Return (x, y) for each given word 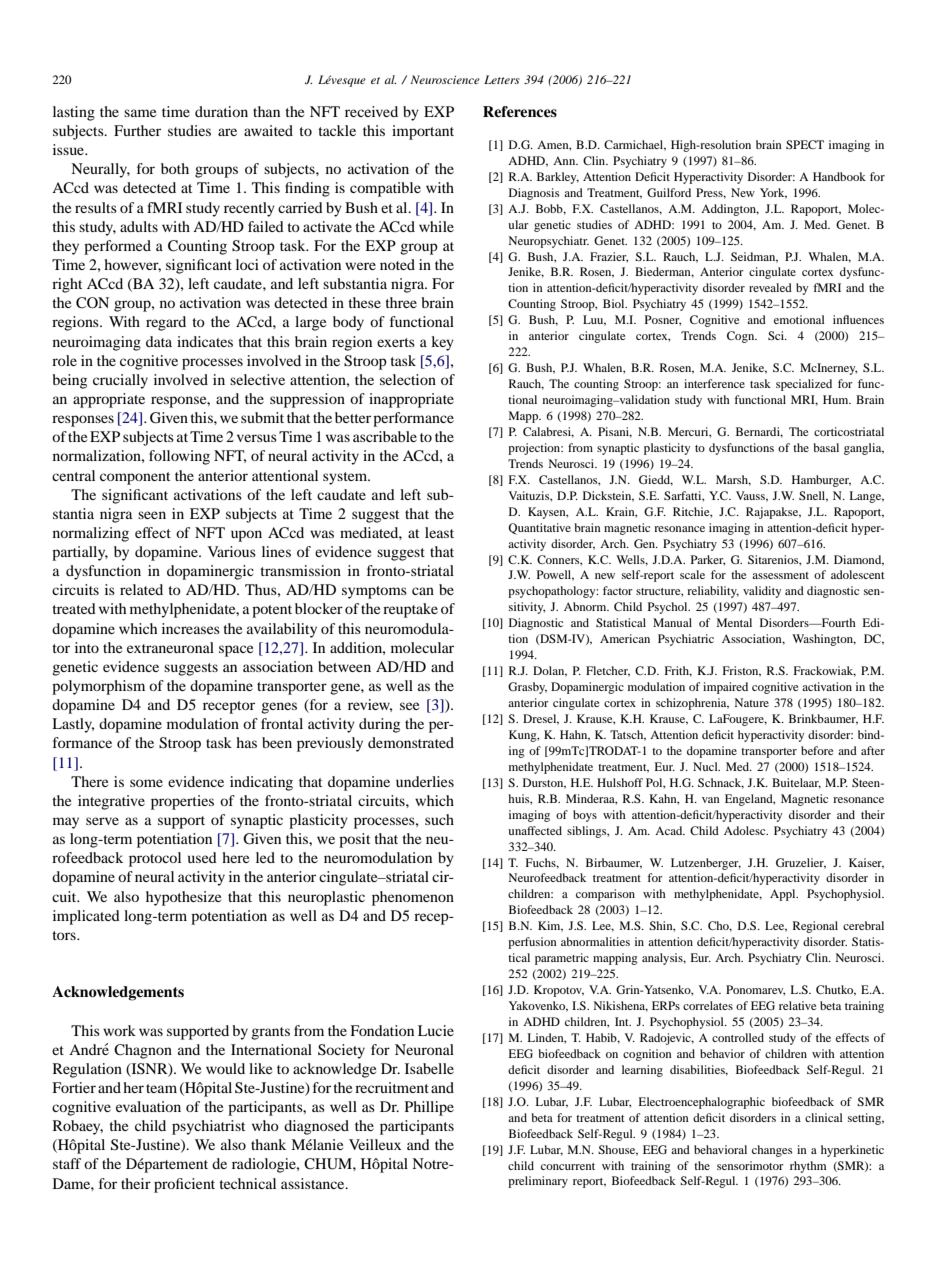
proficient (184, 1185)
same (140, 113)
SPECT (805, 144)
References (520, 112)
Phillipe (429, 1108)
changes (772, 1151)
